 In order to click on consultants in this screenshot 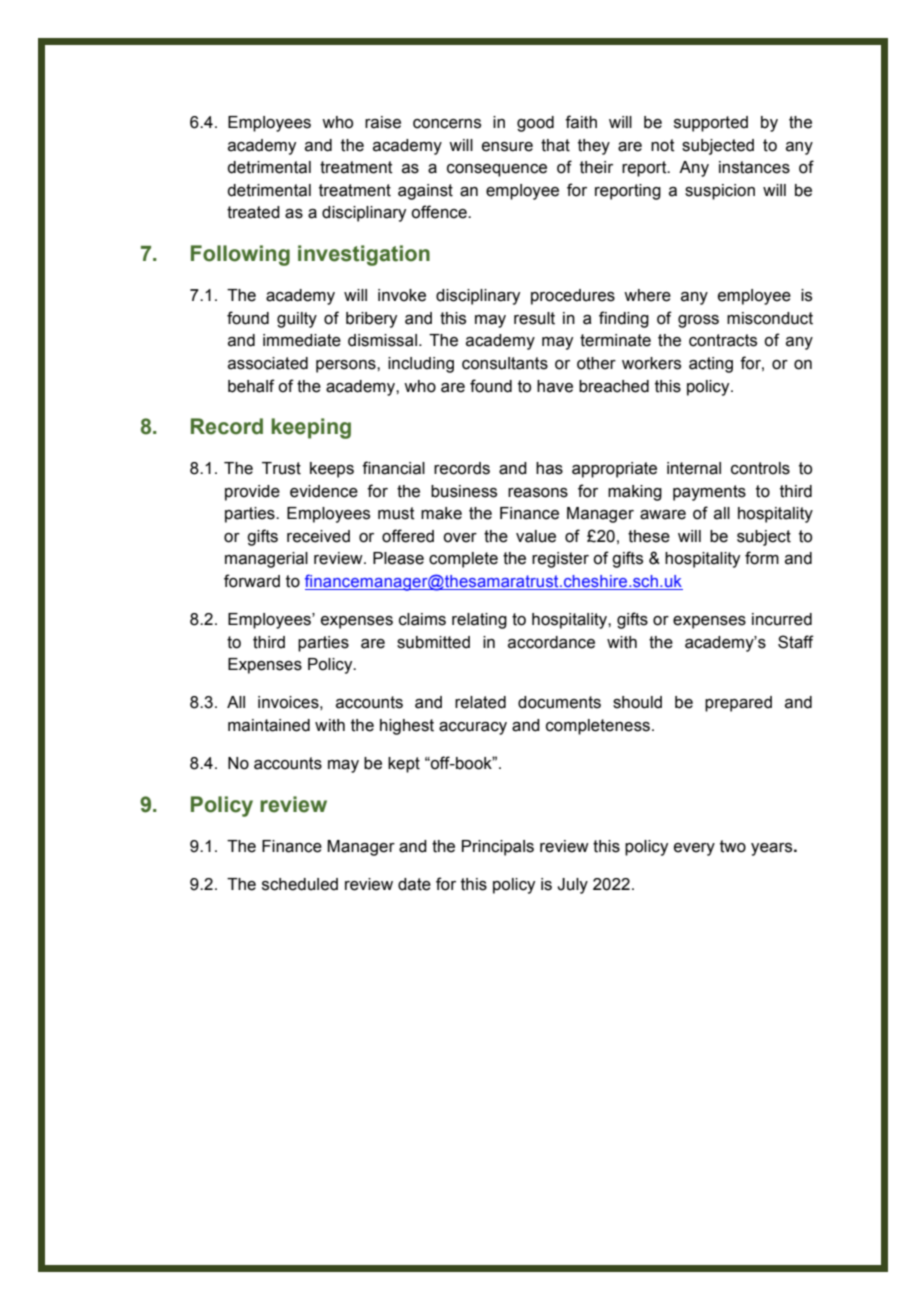, I will do `click(505, 363)`.
